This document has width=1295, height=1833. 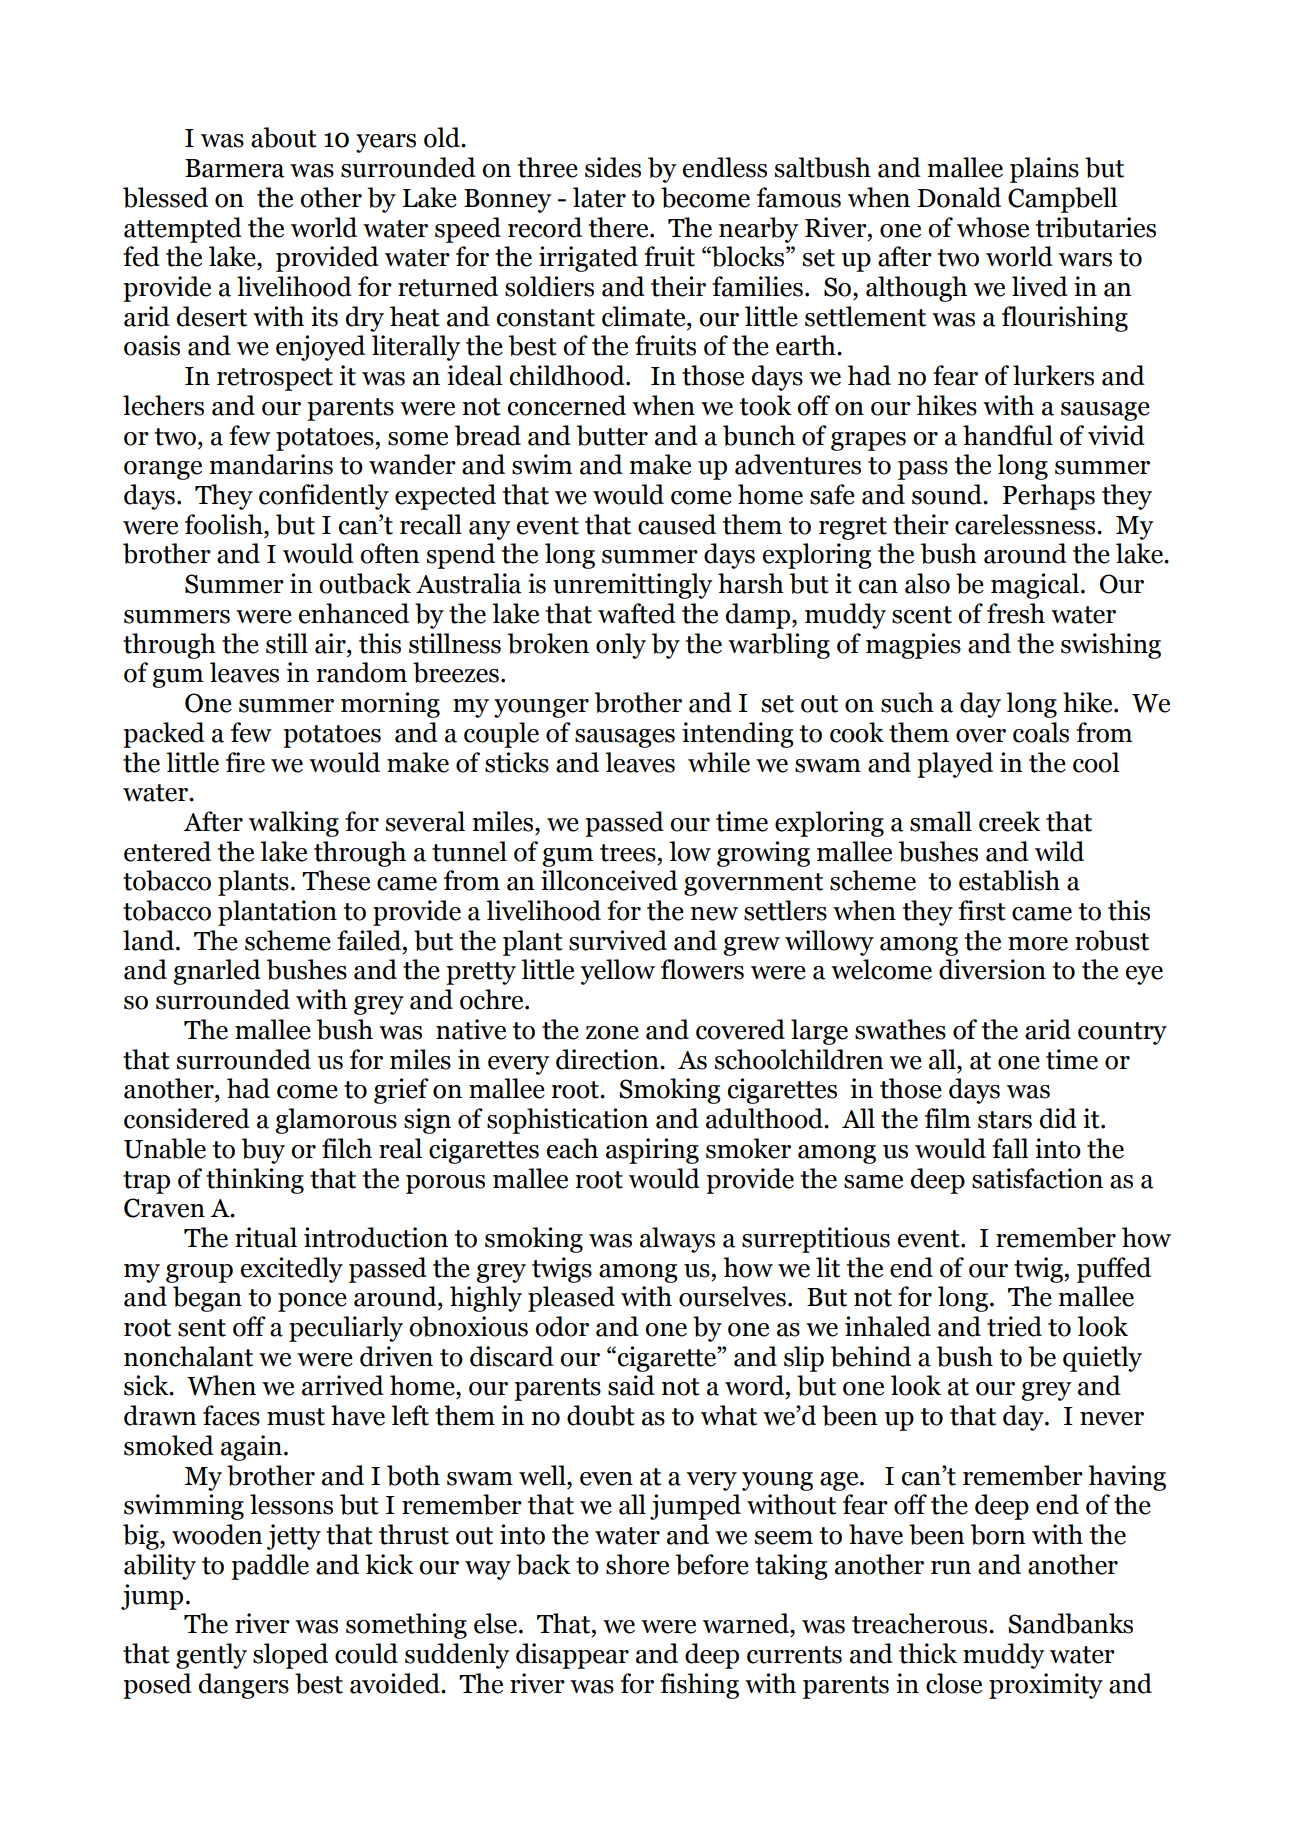 What do you see at coordinates (336, 880) in the document?
I see `These` at bounding box center [336, 880].
